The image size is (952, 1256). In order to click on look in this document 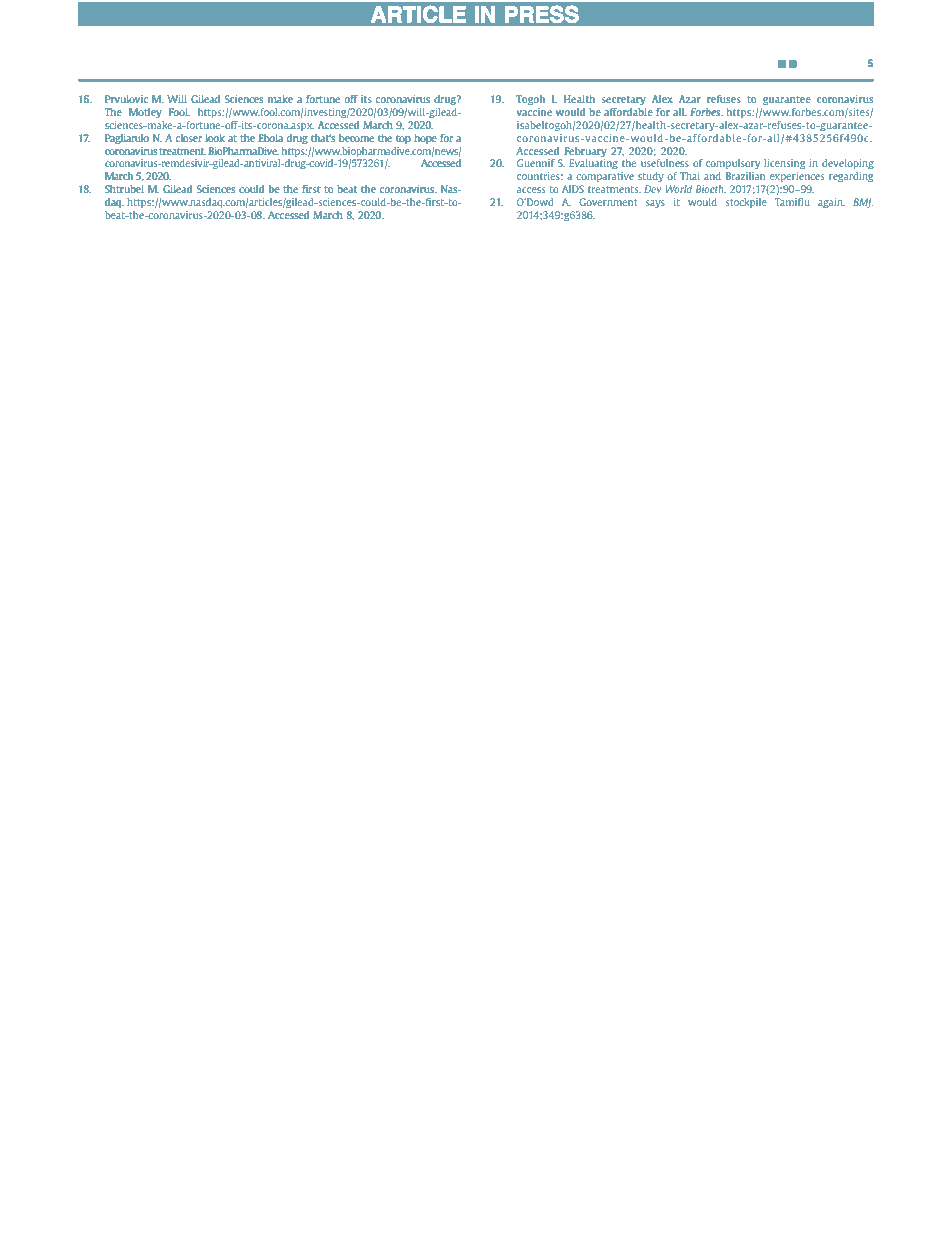, I will do `click(215, 138)`.
